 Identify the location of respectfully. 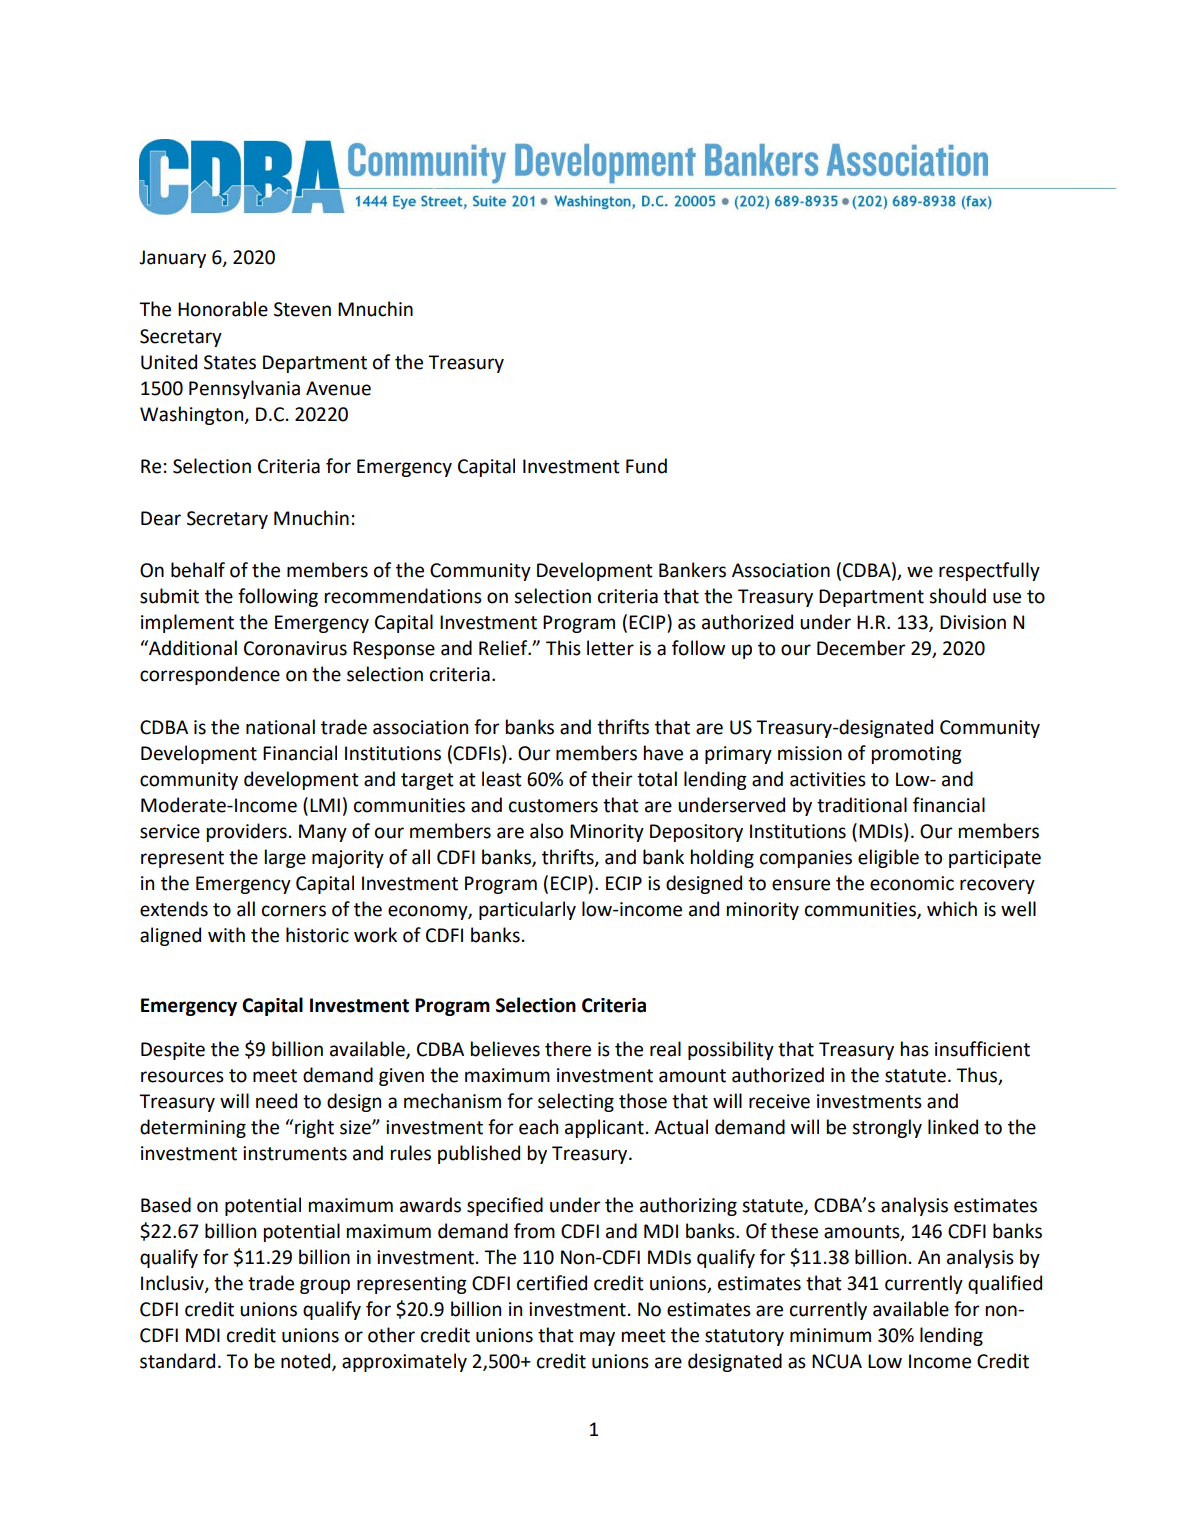
(989, 571).
